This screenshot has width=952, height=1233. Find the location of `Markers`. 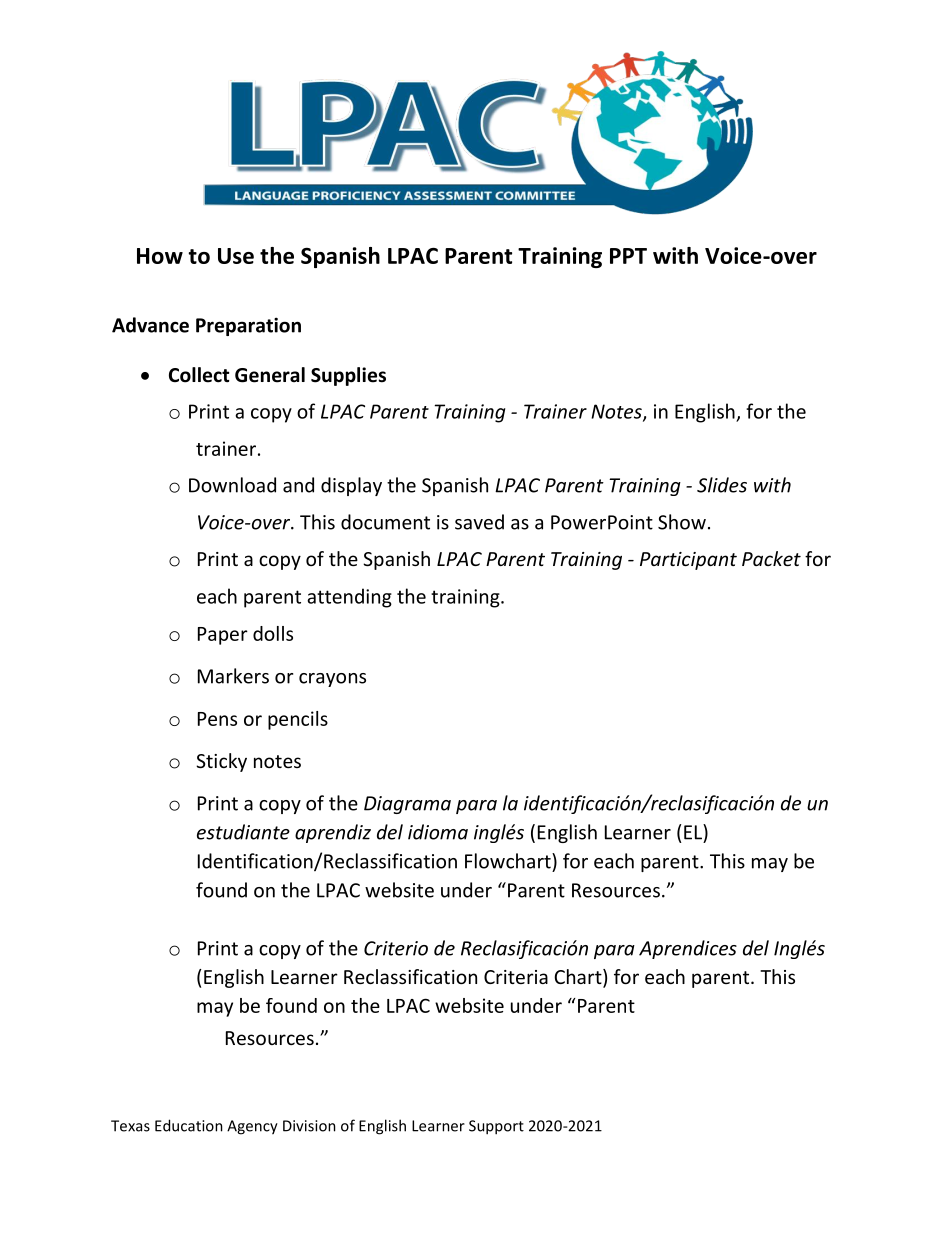

Markers is located at coordinates (233, 676).
